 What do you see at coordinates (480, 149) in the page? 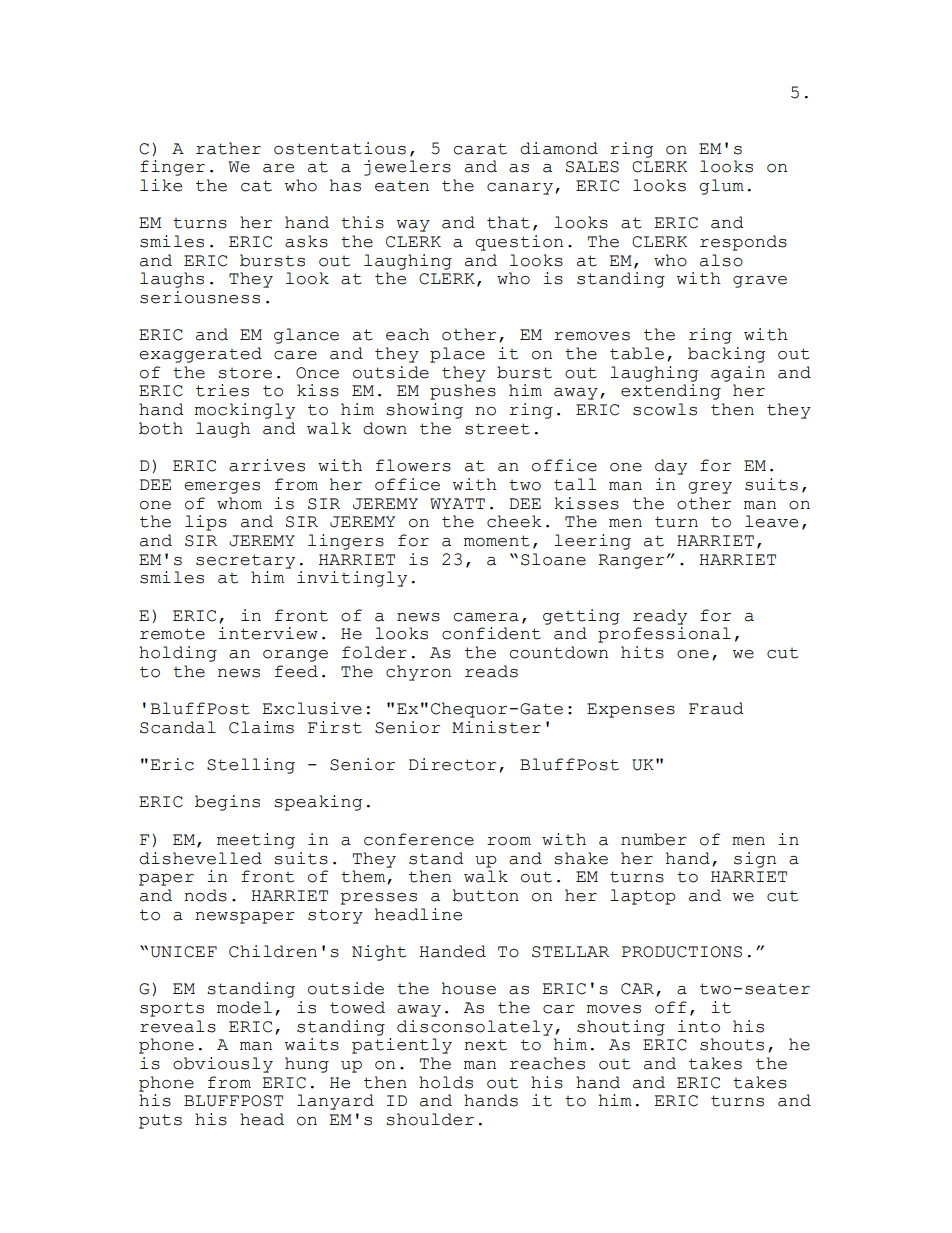
I see `carat` at bounding box center [480, 149].
